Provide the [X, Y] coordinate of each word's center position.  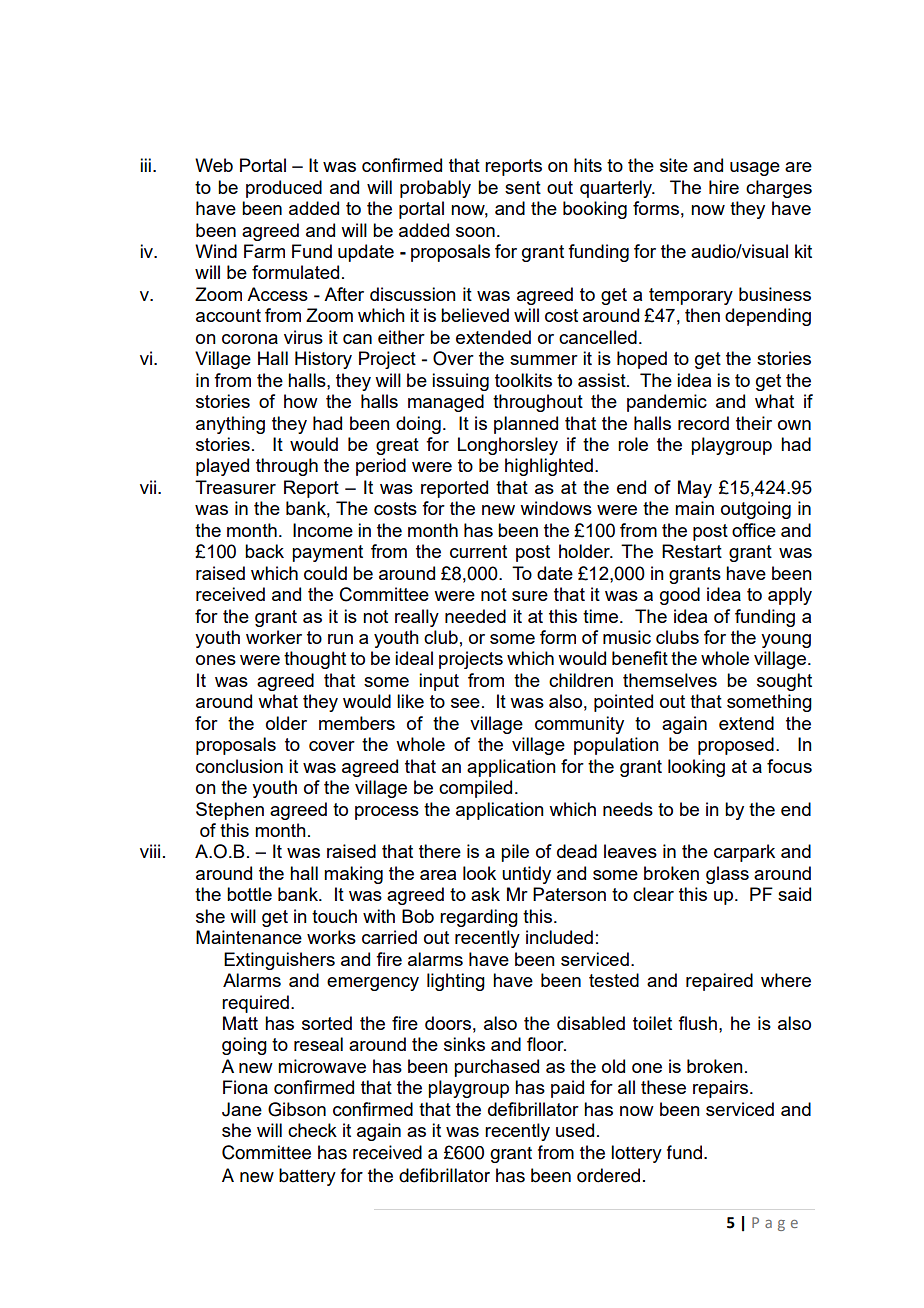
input [439, 682]
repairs [722, 1089]
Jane [242, 1109]
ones [216, 660]
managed [446, 403]
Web [214, 165]
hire [724, 187]
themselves [670, 680]
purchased [496, 1068]
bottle [249, 894]
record [703, 423]
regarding [479, 918]
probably [435, 189]
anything [230, 425]
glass [727, 875]
